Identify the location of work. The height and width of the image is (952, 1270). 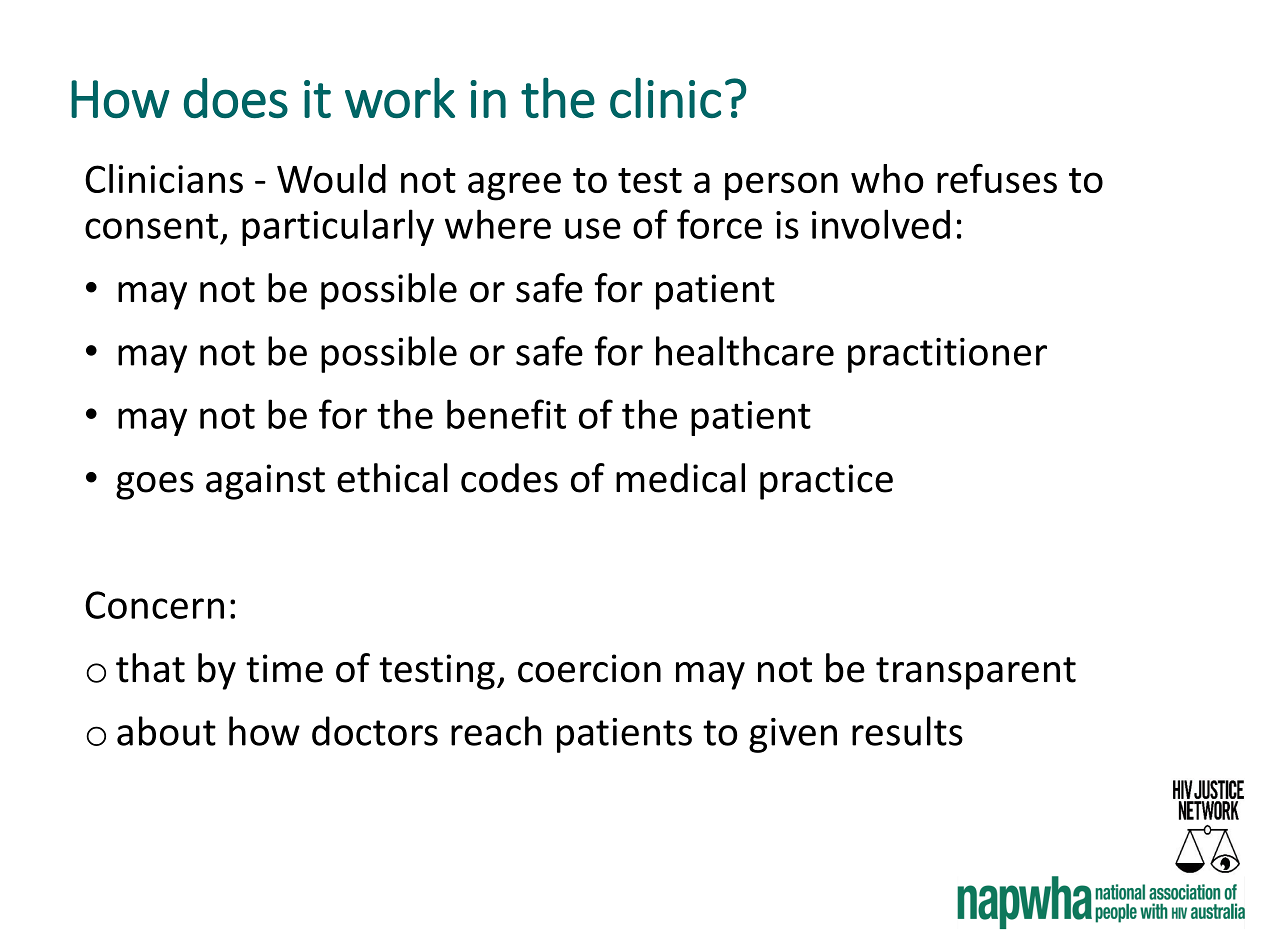
(400, 97).
